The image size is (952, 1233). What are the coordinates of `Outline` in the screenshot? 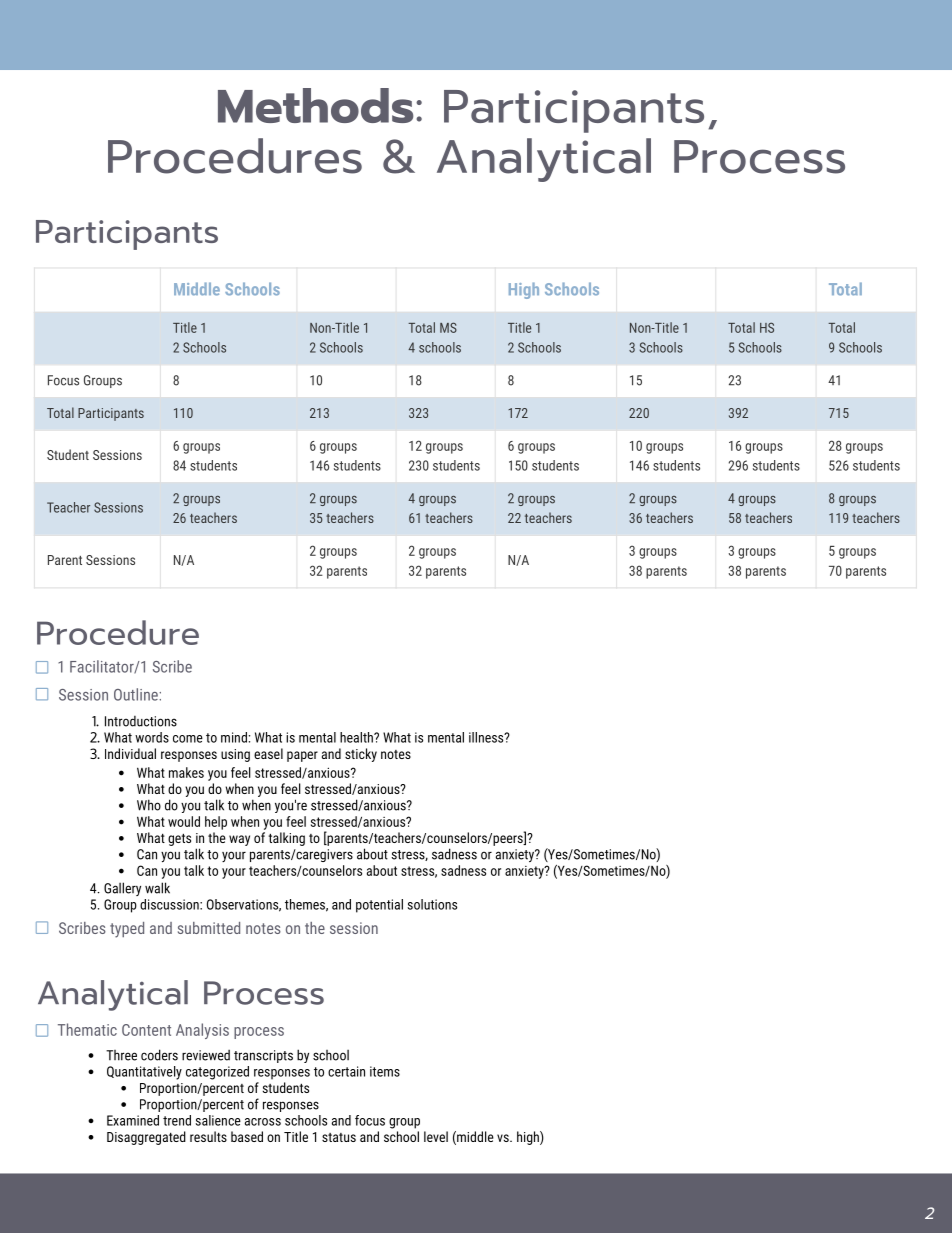 It's located at (136, 694).
